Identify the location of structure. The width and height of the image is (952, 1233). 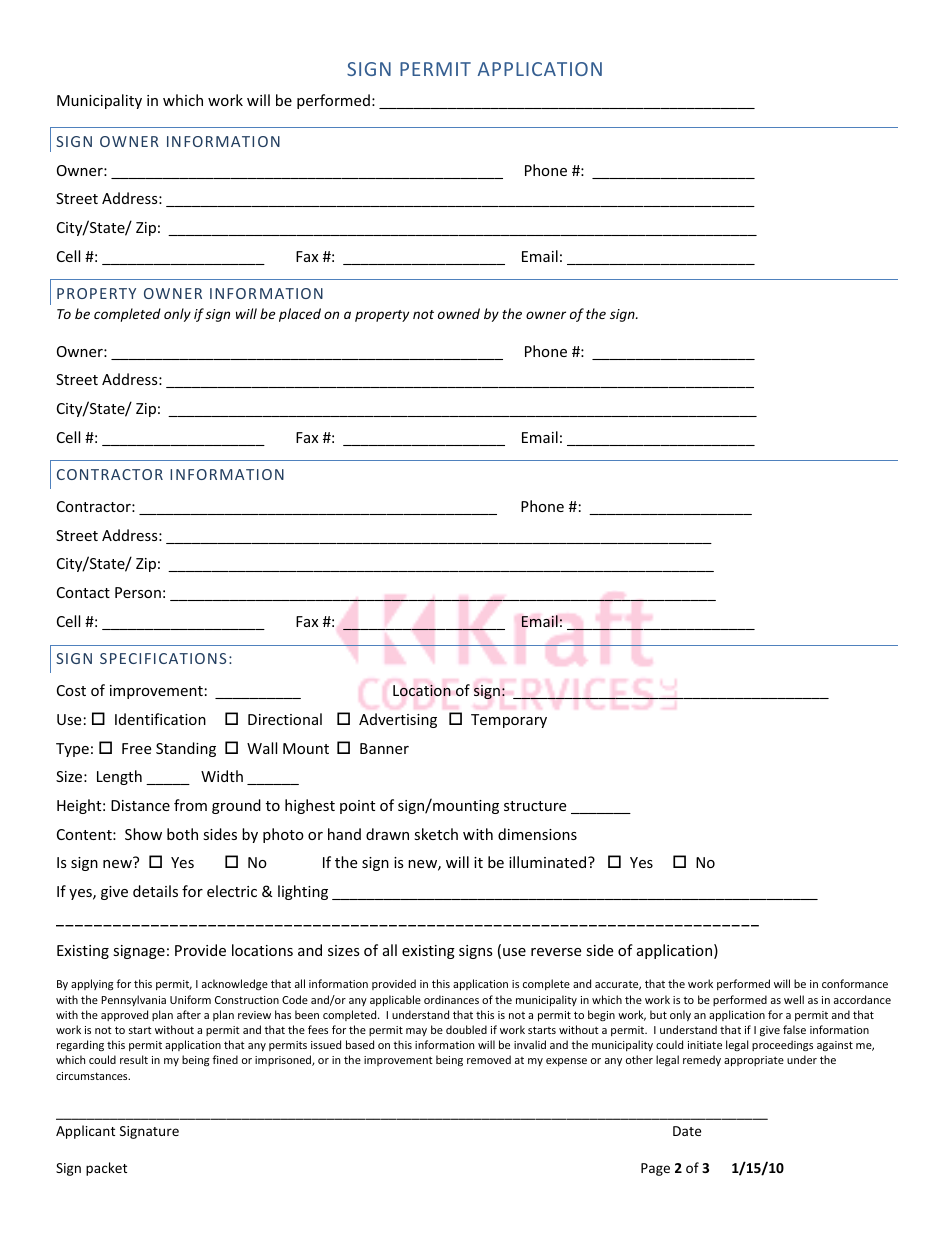
(535, 806).
